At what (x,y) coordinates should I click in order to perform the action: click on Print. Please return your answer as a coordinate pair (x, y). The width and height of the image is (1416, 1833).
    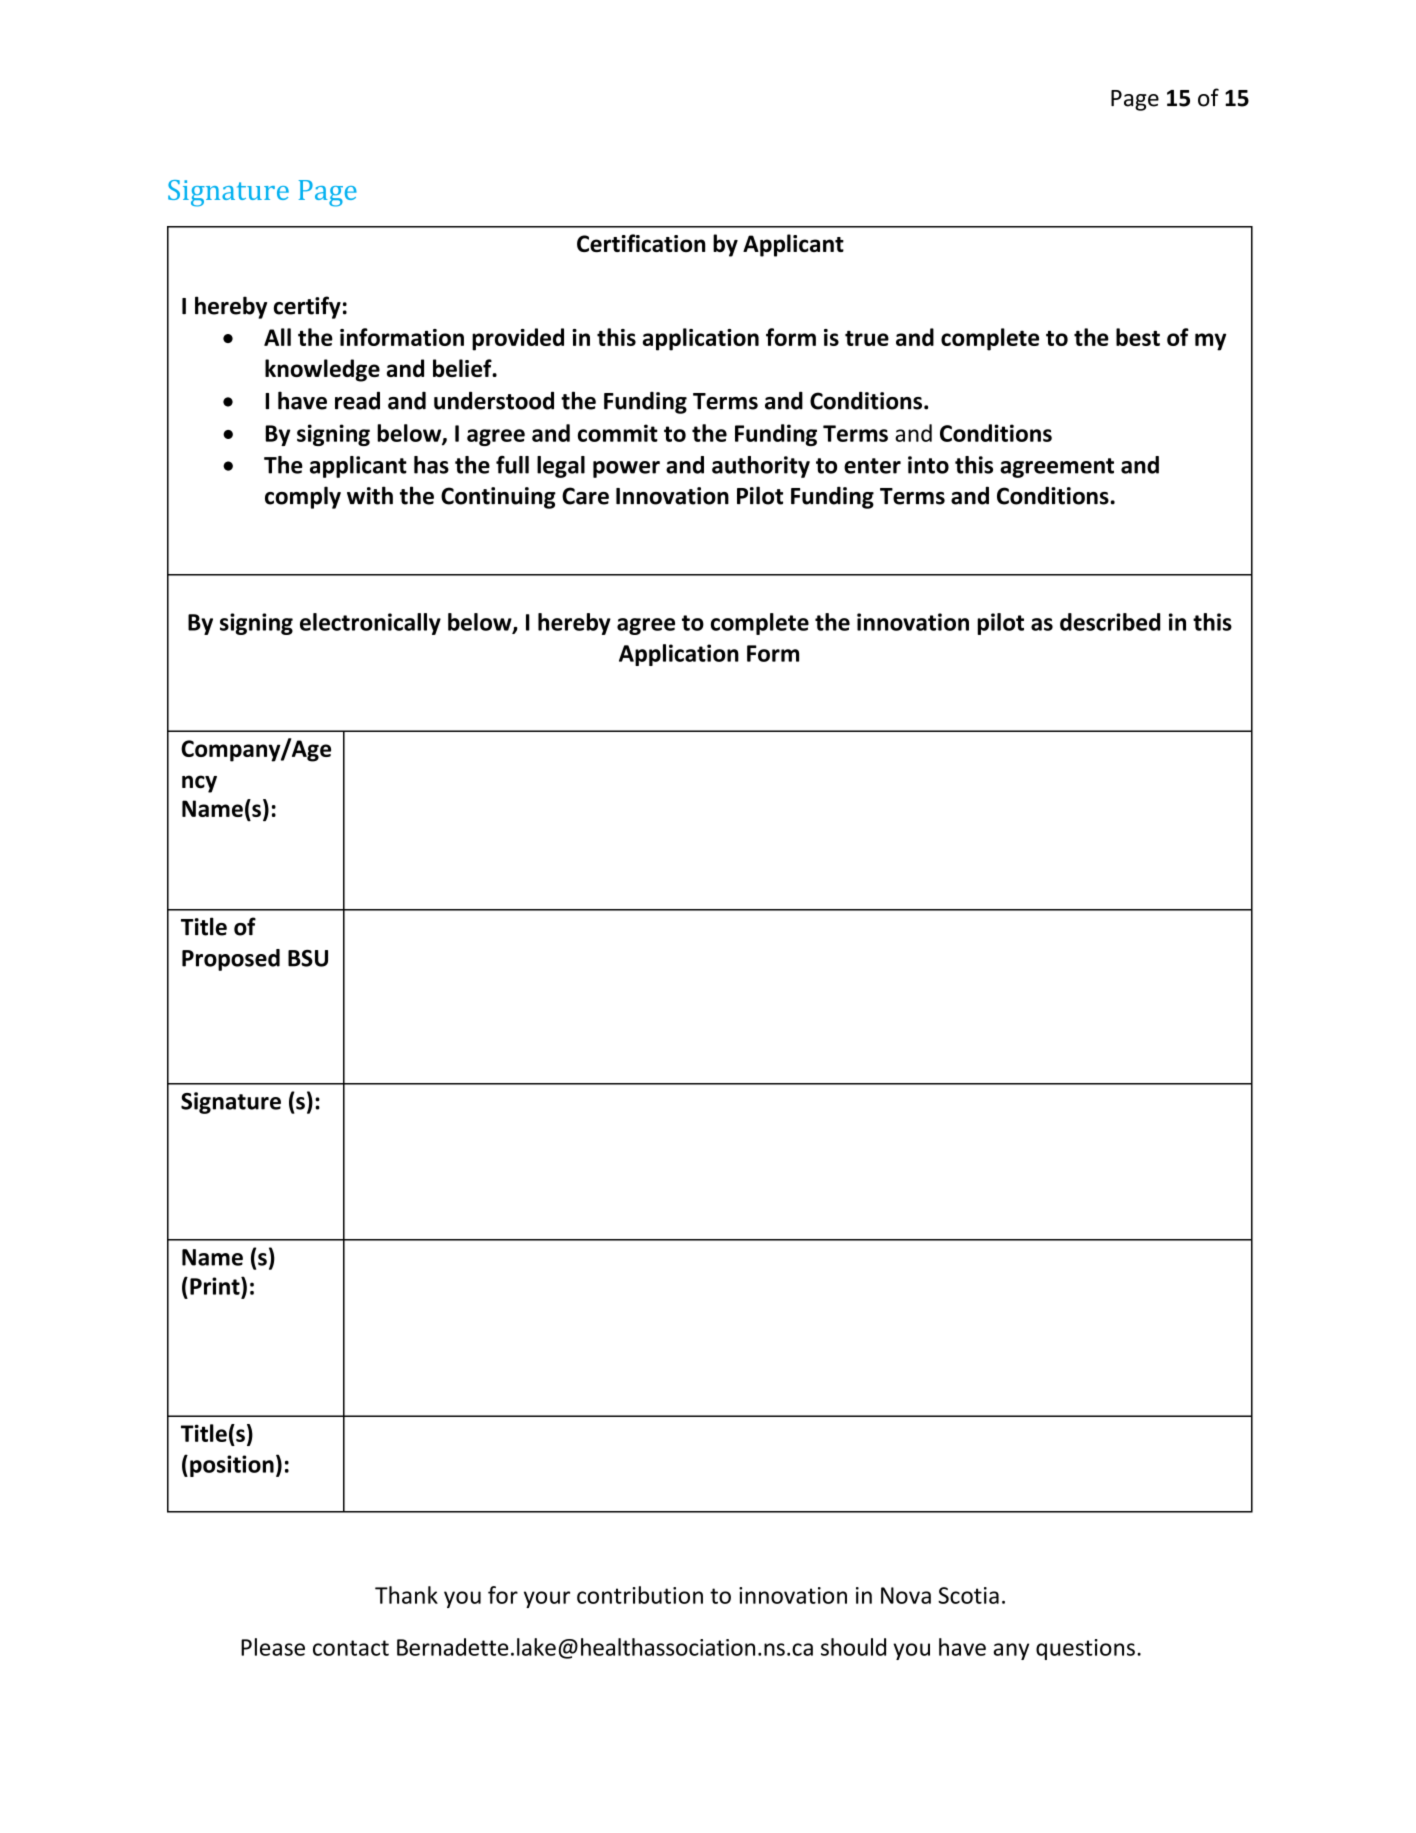
    Looking at the image, I should click on (216, 1286).
